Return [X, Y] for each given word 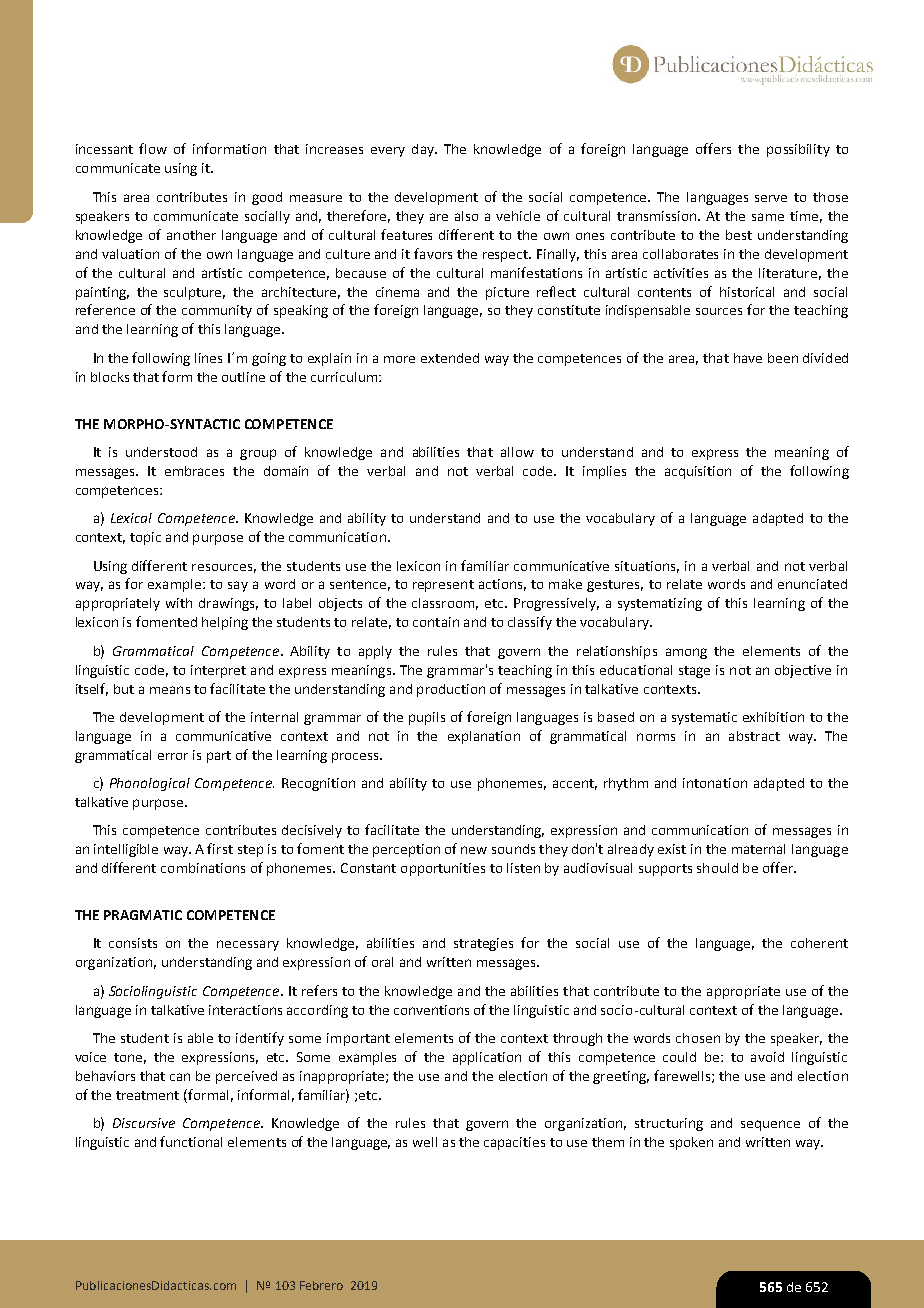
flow [153, 148]
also [466, 216]
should [717, 868]
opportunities [443, 869]
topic [145, 538]
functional [191, 1141]
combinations [203, 868]
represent [443, 586]
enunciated [812, 584]
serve [771, 198]
